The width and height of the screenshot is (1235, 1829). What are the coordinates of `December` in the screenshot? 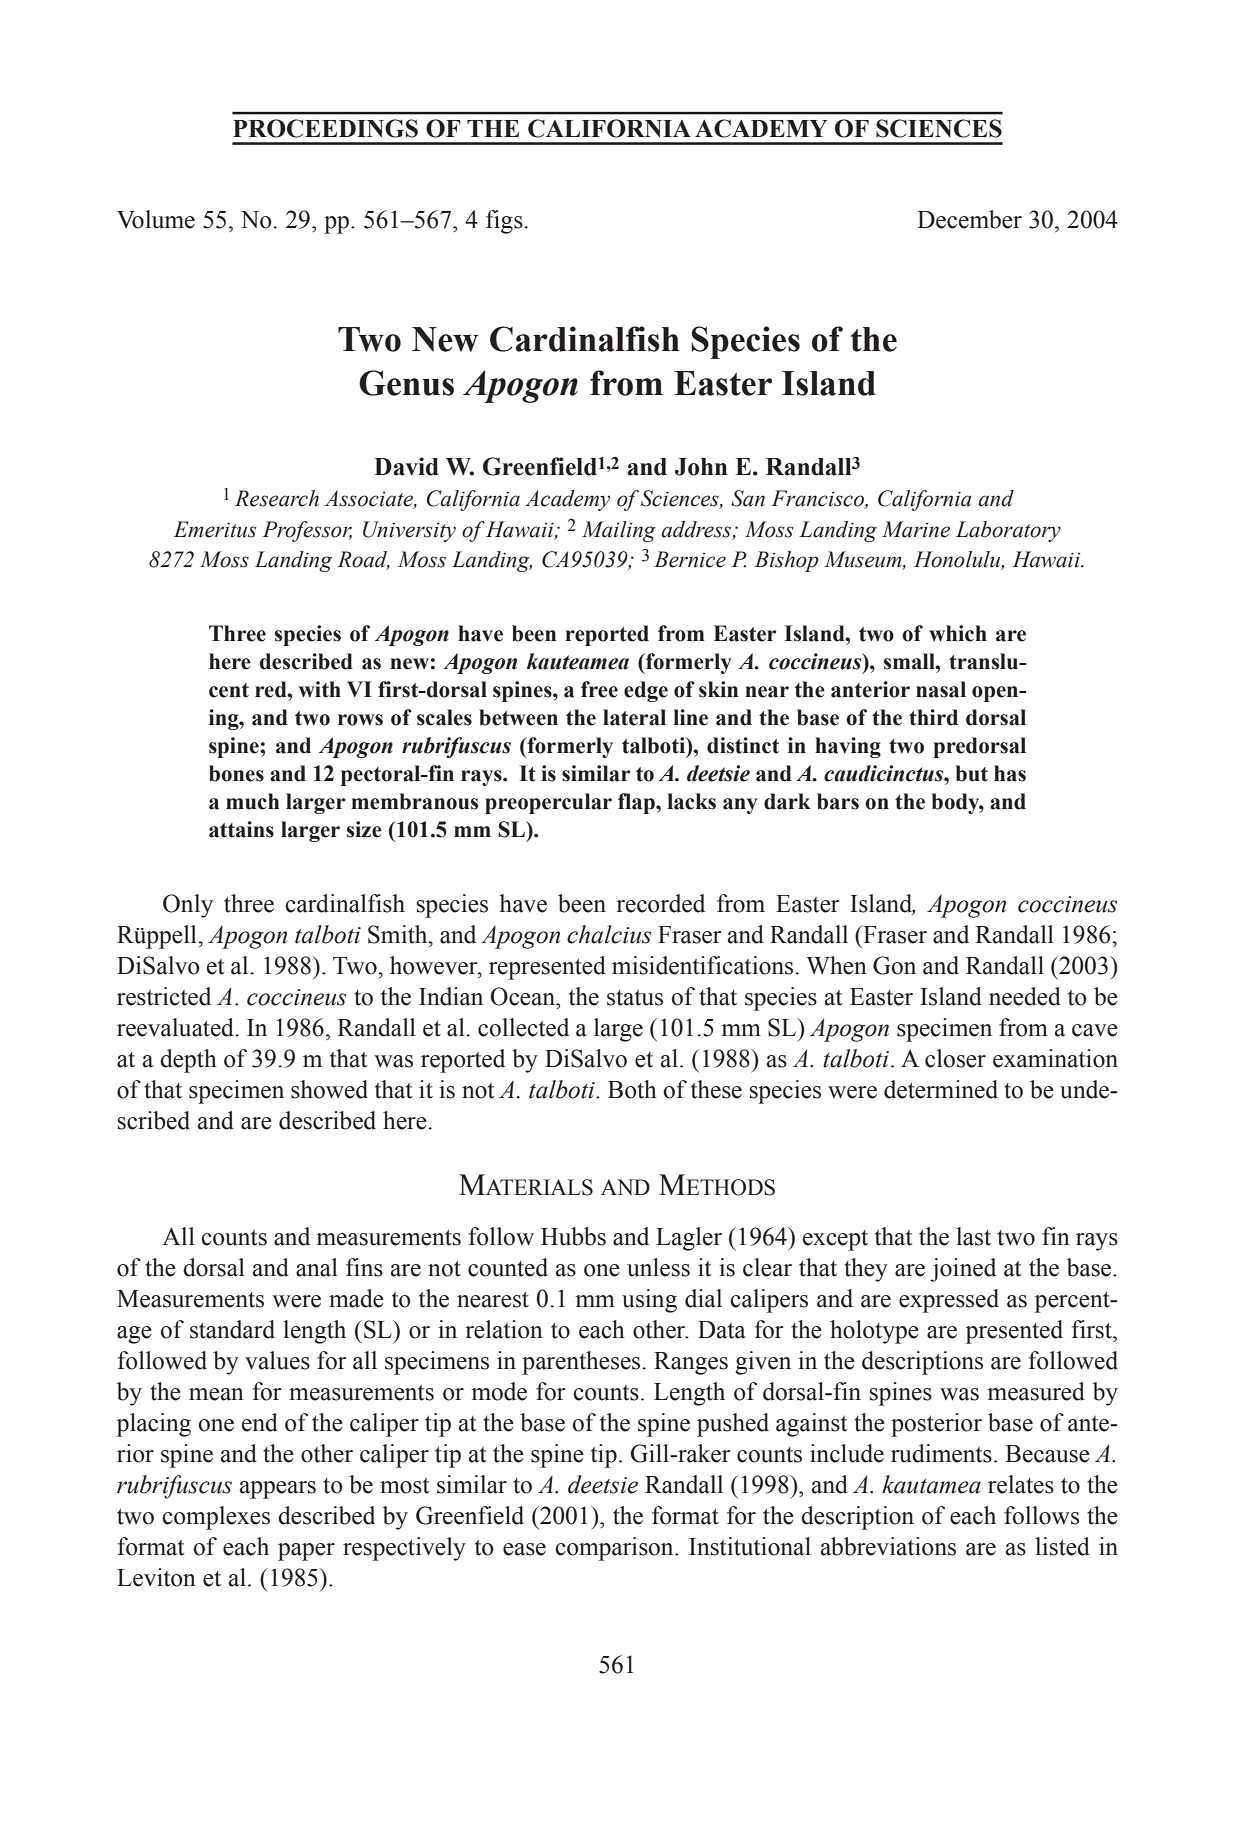 It's located at (969, 219).
